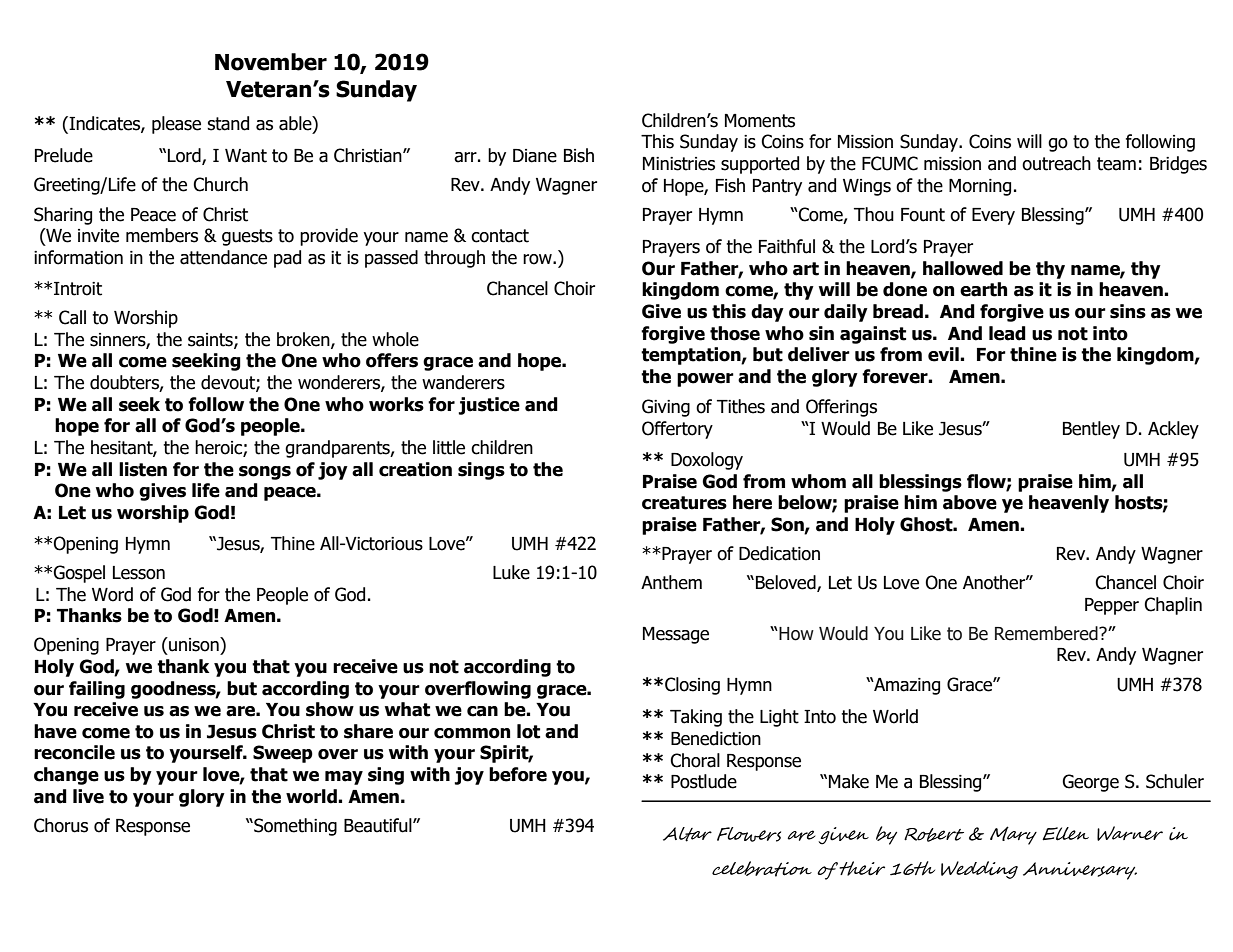  What do you see at coordinates (518, 774) in the screenshot?
I see `before` at bounding box center [518, 774].
